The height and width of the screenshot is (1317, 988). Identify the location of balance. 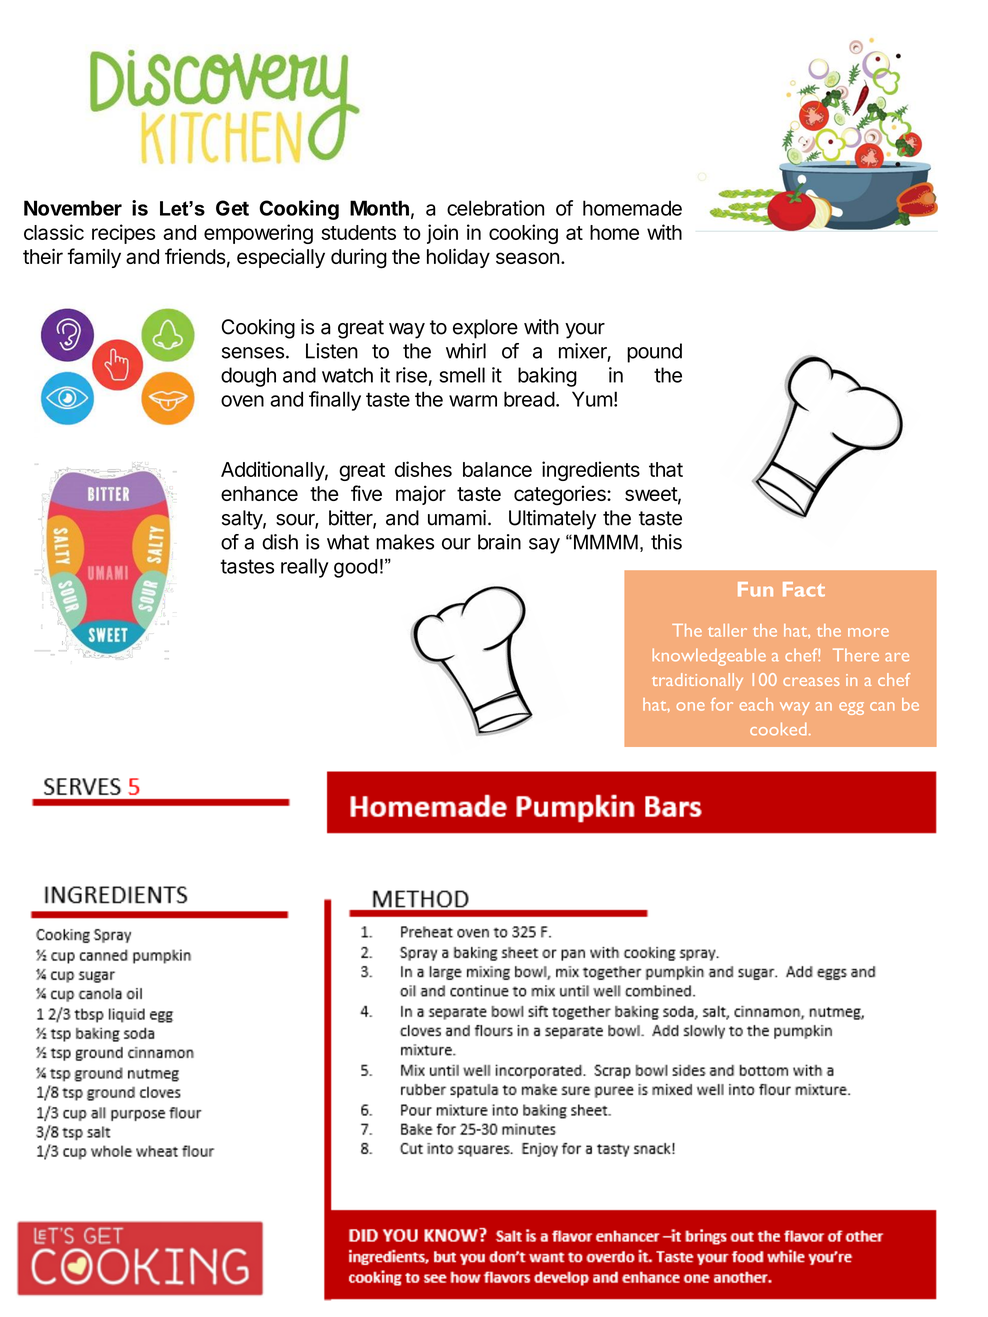
(497, 469).
